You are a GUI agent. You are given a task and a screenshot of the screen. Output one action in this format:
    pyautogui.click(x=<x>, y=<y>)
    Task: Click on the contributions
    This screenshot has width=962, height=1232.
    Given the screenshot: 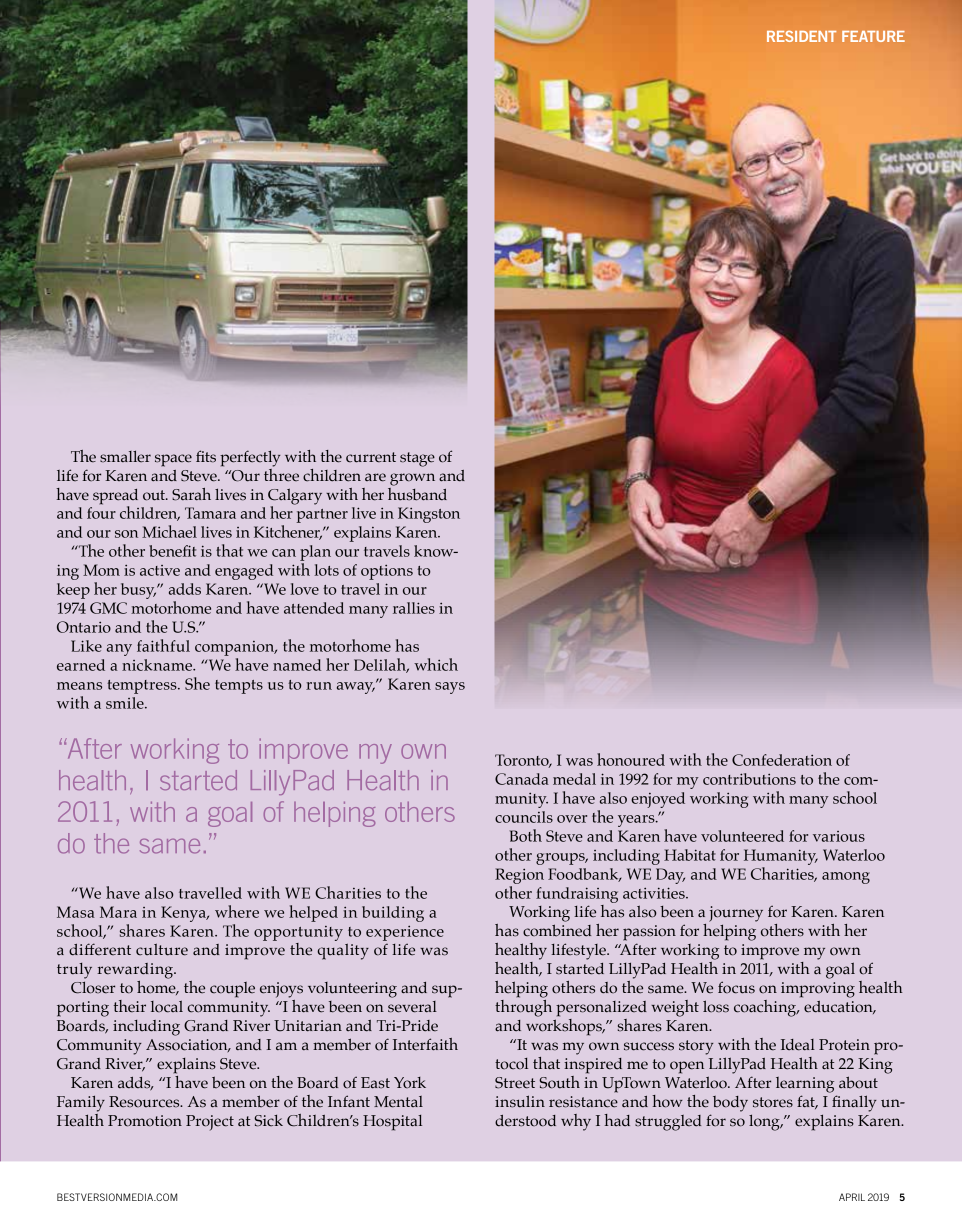 What is the action you would take?
    pyautogui.click(x=749, y=779)
